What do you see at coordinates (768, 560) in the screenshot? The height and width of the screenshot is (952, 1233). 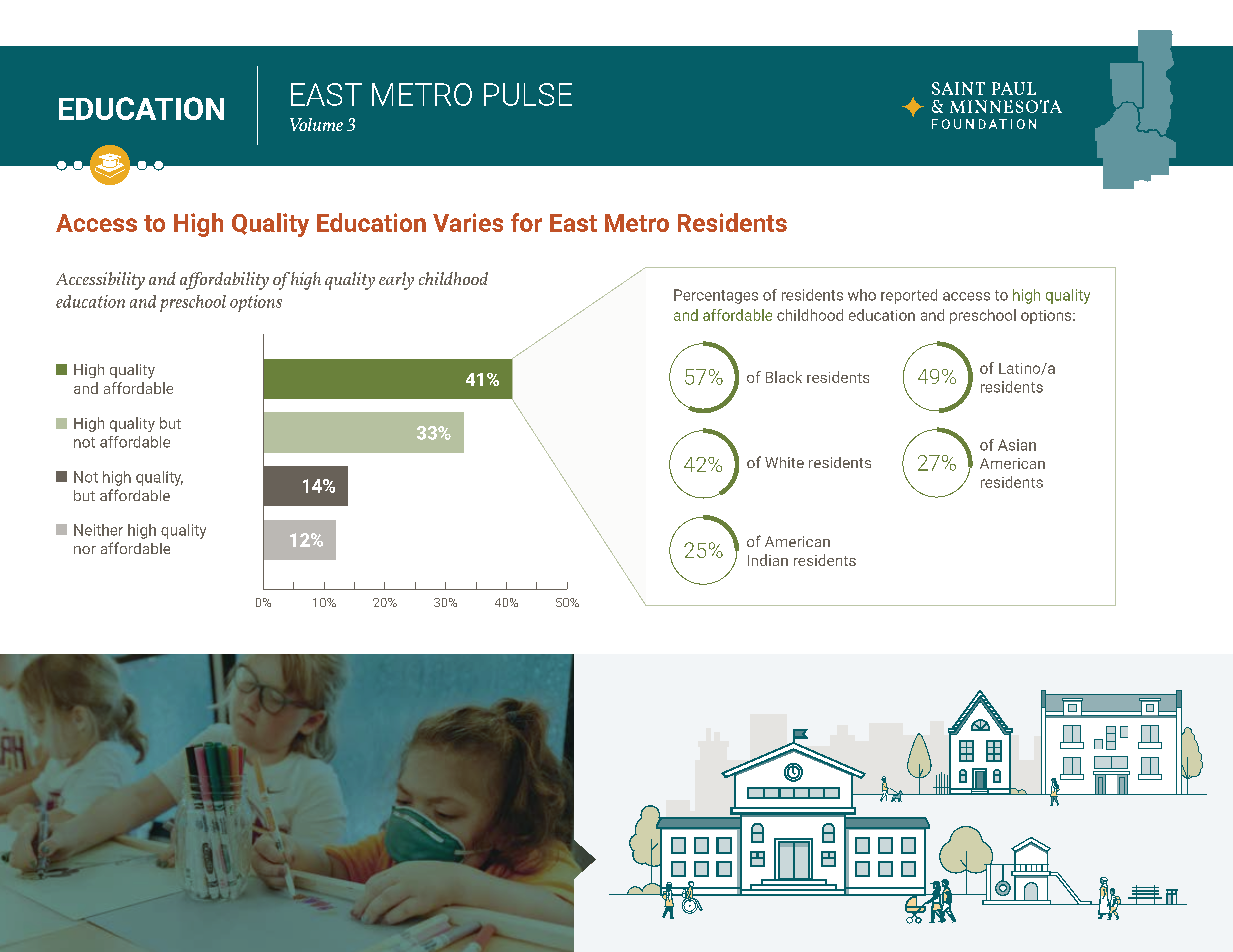 I see `Indian` at bounding box center [768, 560].
